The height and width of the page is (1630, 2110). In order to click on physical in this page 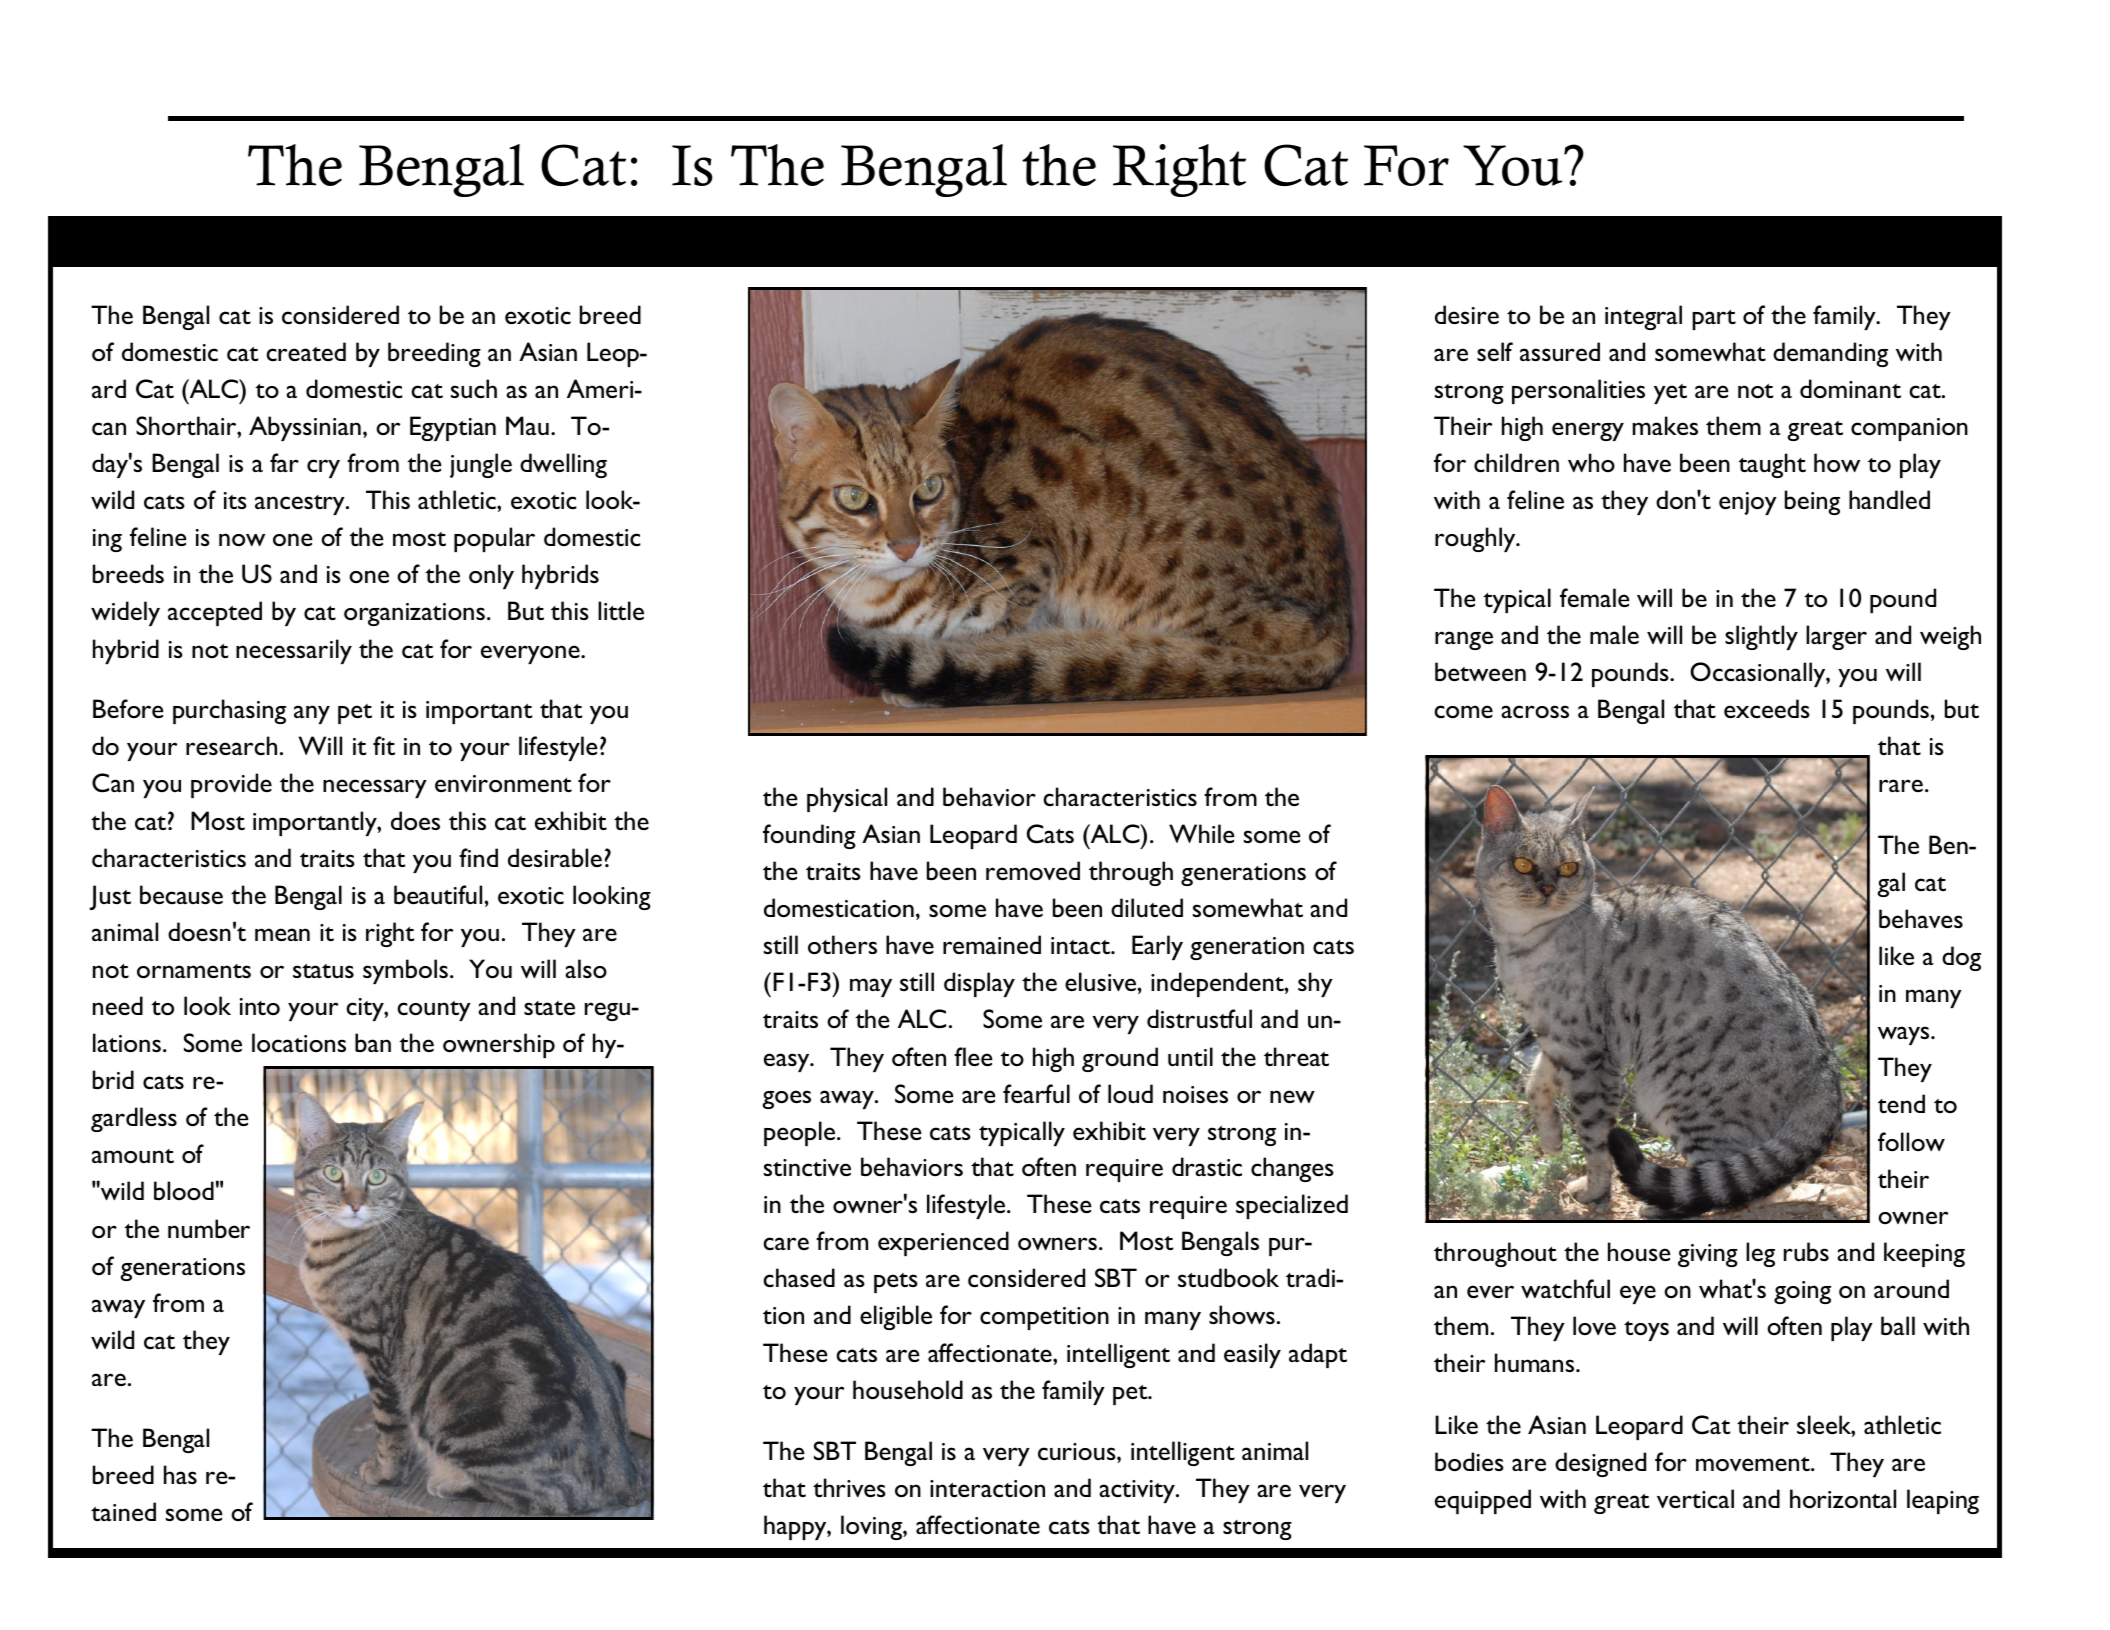, I will do `click(847, 799)`.
